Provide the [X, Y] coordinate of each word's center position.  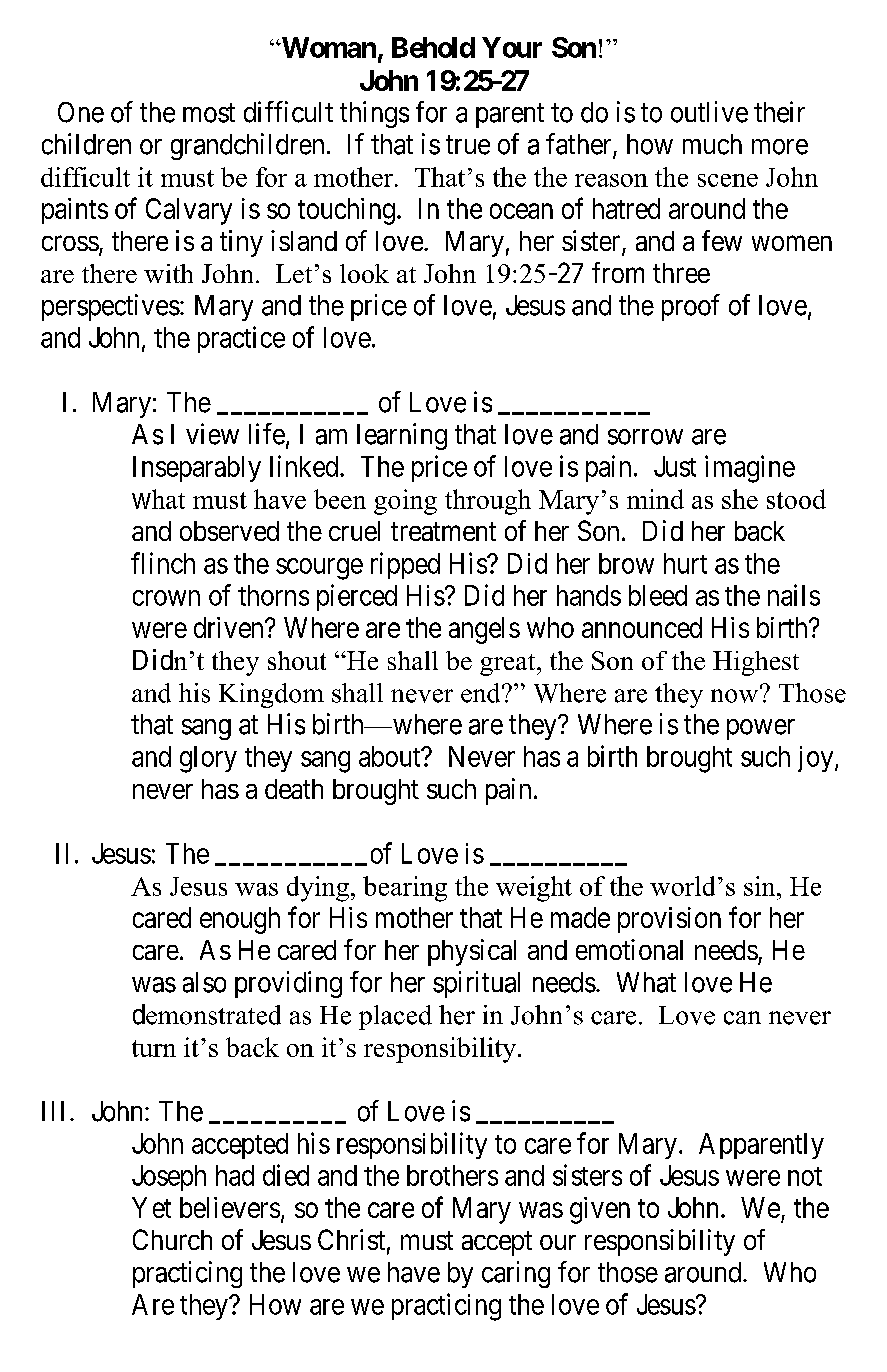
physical [472, 952]
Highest [756, 663]
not [805, 1176]
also [204, 982]
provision [669, 920]
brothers [452, 1175]
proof [691, 307]
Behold [433, 47]
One [81, 112]
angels [484, 630]
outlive [709, 112]
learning [402, 436]
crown [166, 598]
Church [172, 1239]
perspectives [111, 307]
